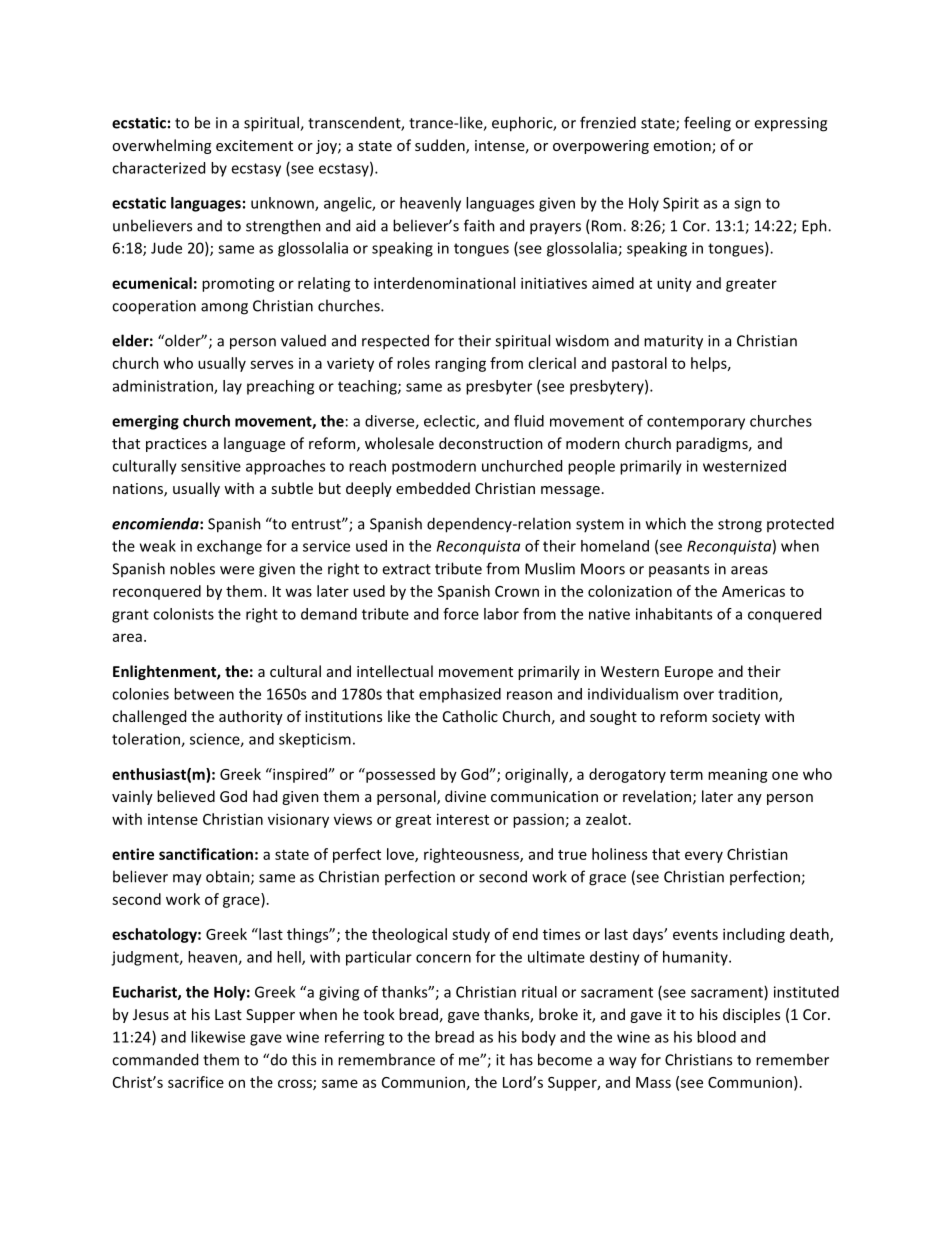 Image resolution: width=952 pixels, height=1233 pixels. I want to click on force, so click(461, 614).
